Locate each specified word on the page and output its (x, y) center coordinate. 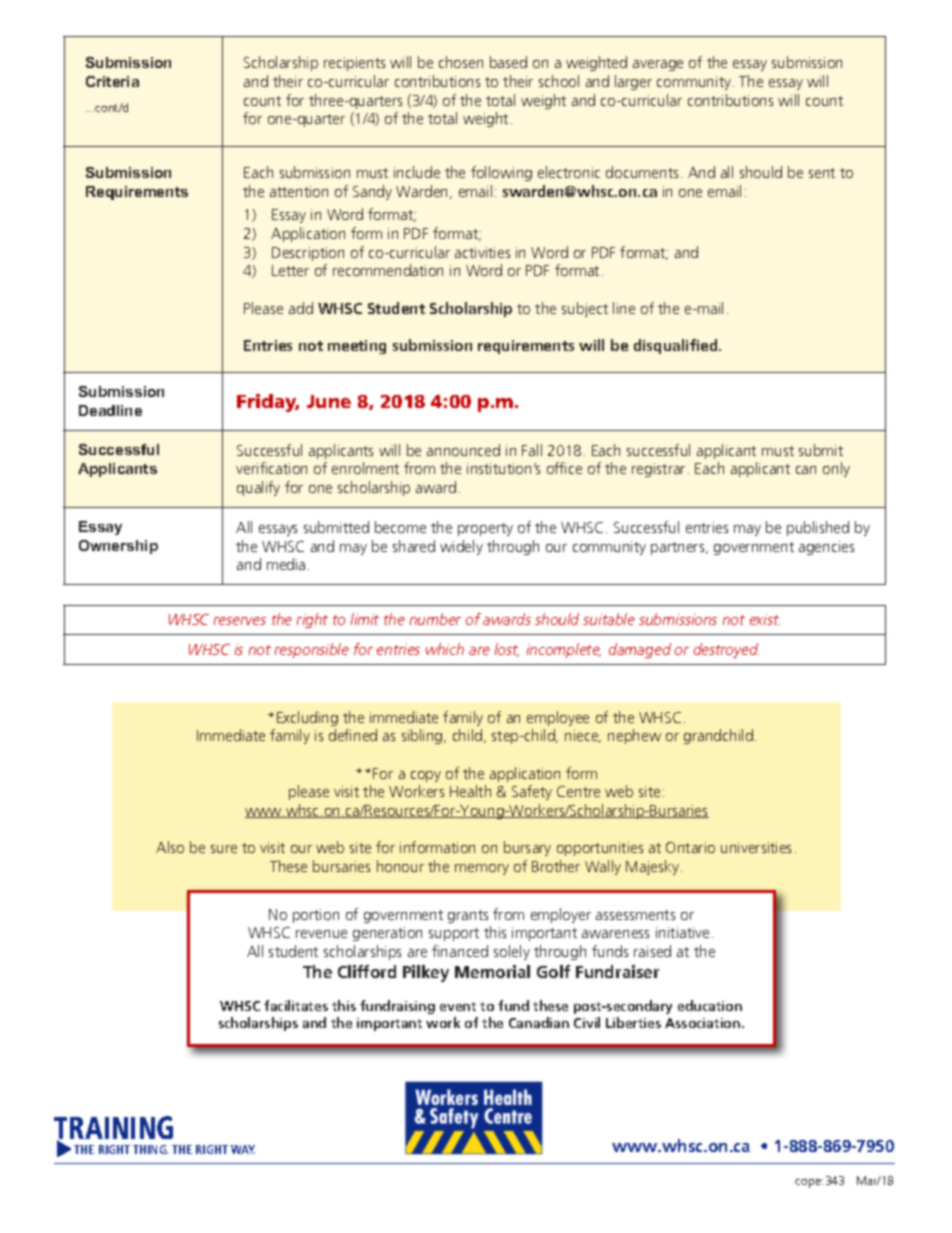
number (435, 619)
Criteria (112, 81)
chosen (461, 62)
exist (765, 619)
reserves (240, 621)
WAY (243, 1149)
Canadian (539, 1022)
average (658, 65)
